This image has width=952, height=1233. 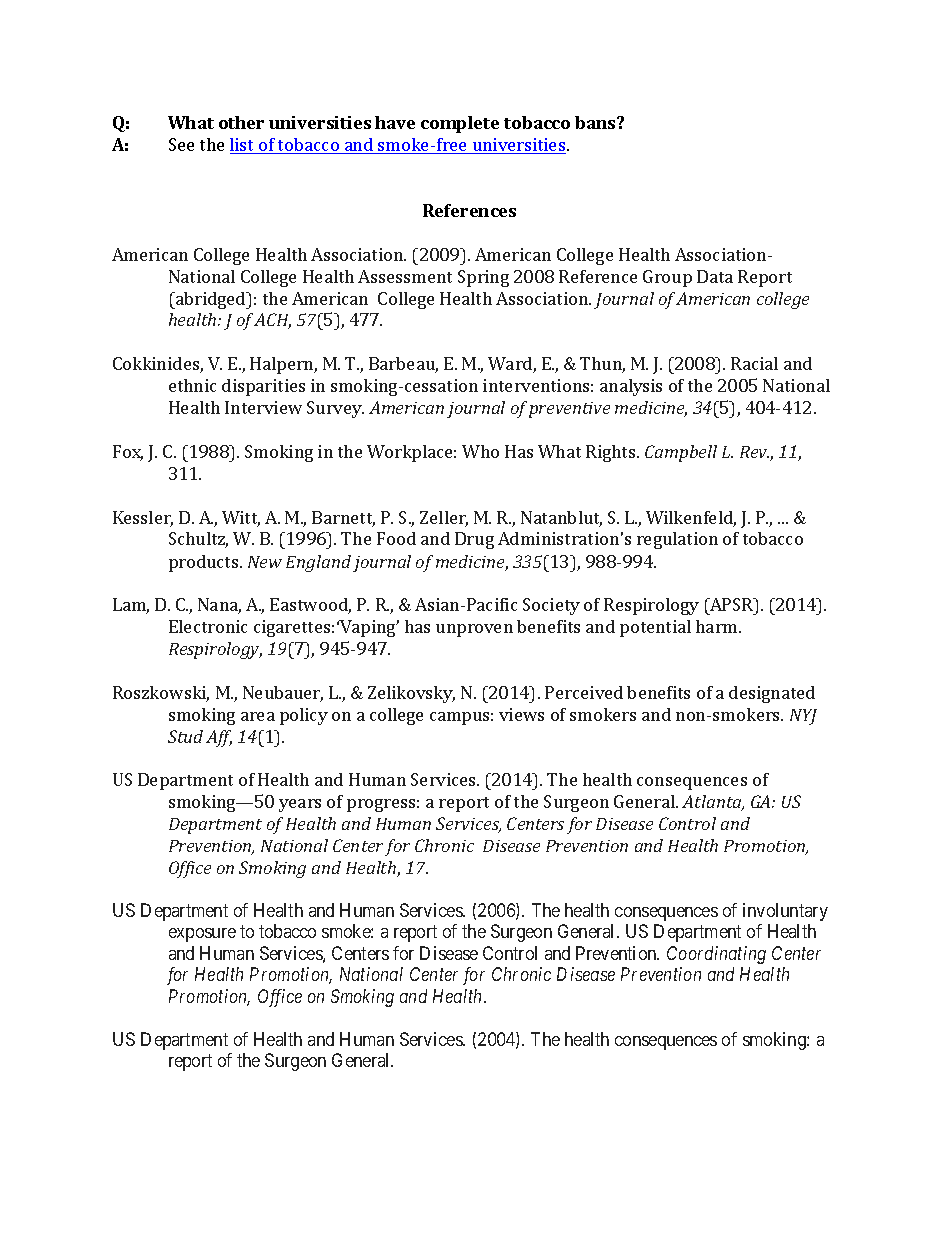 I want to click on involuntary, so click(x=785, y=912).
